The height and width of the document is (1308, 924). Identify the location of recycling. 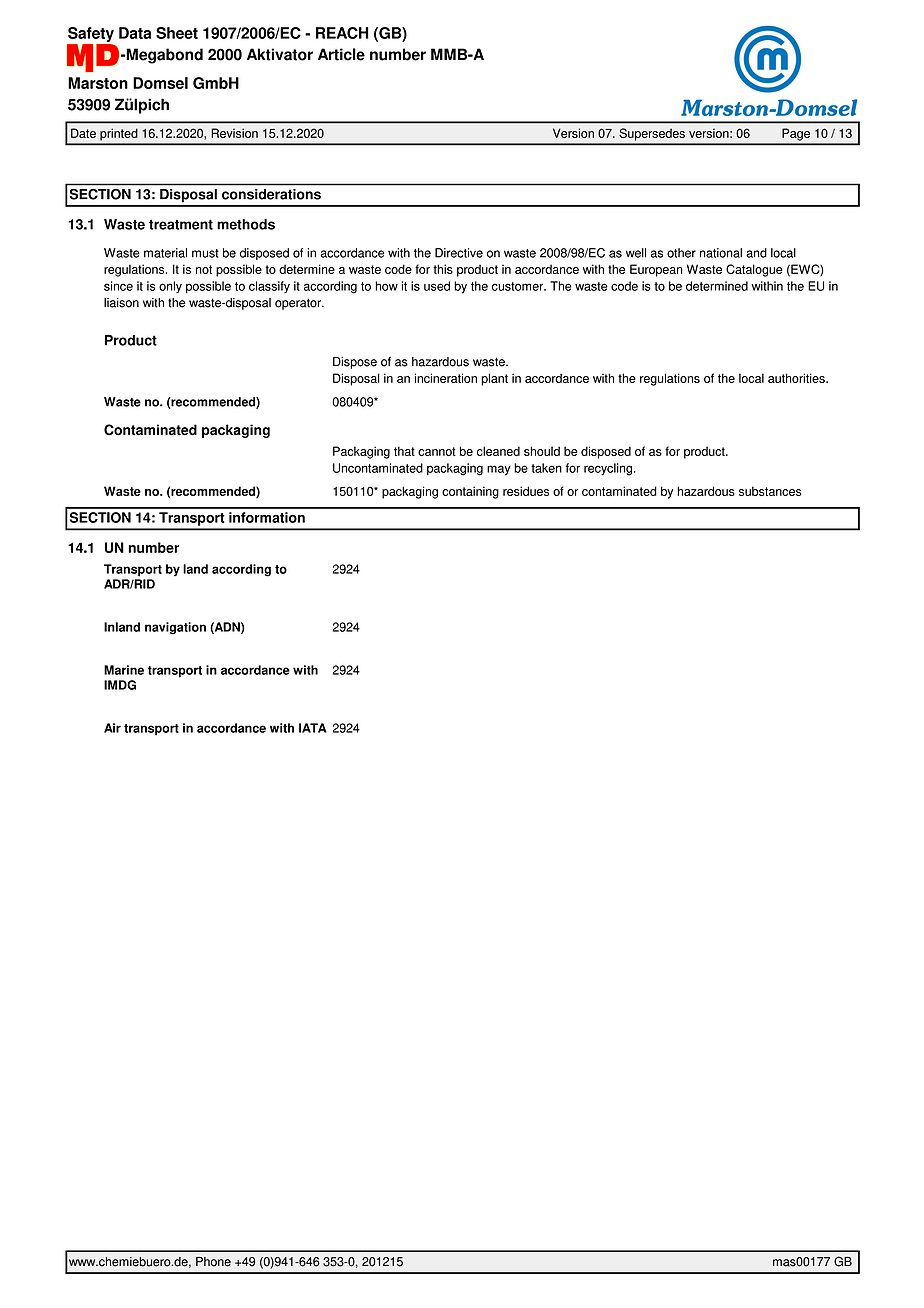
(608, 469).
